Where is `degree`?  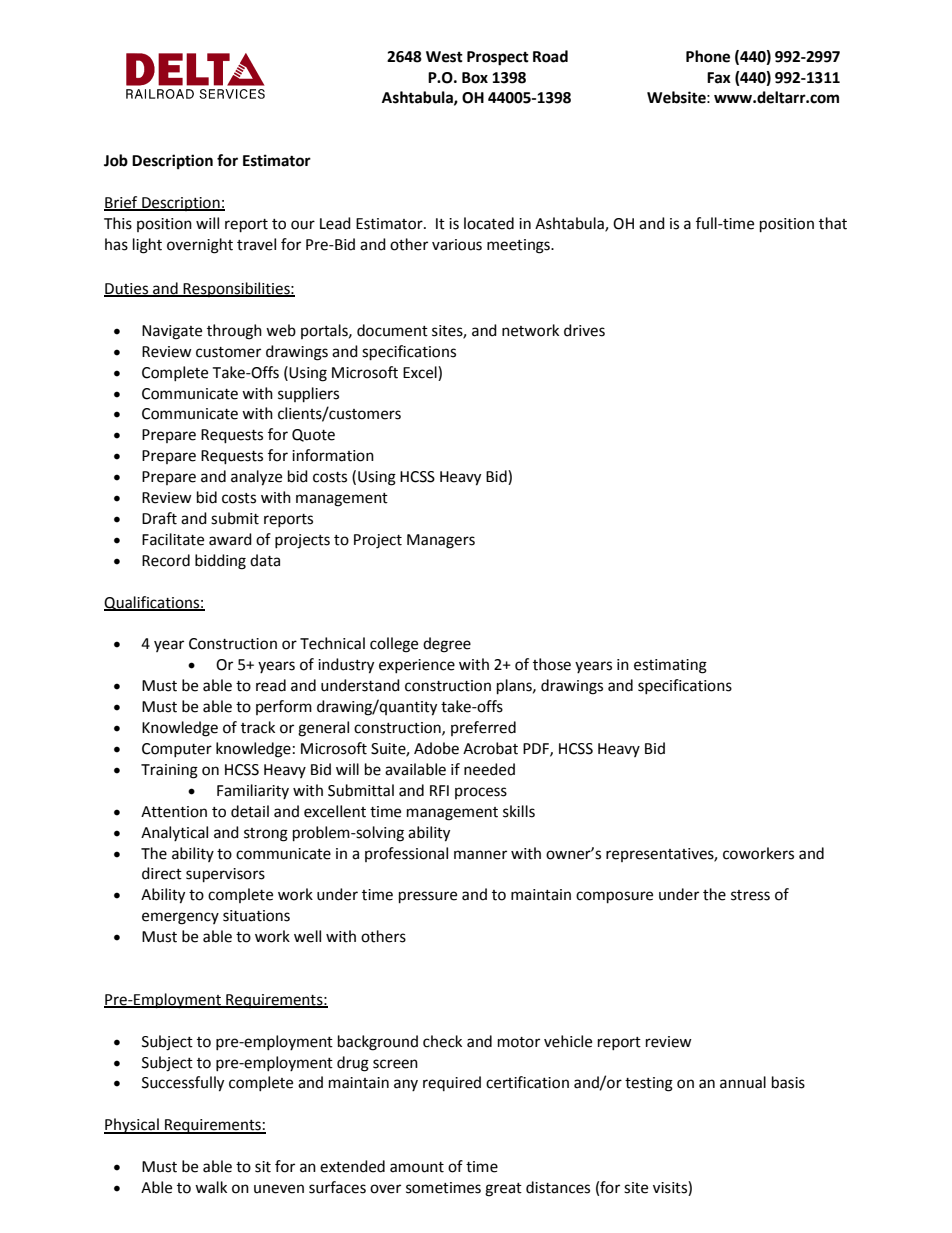
degree is located at coordinates (447, 645).
